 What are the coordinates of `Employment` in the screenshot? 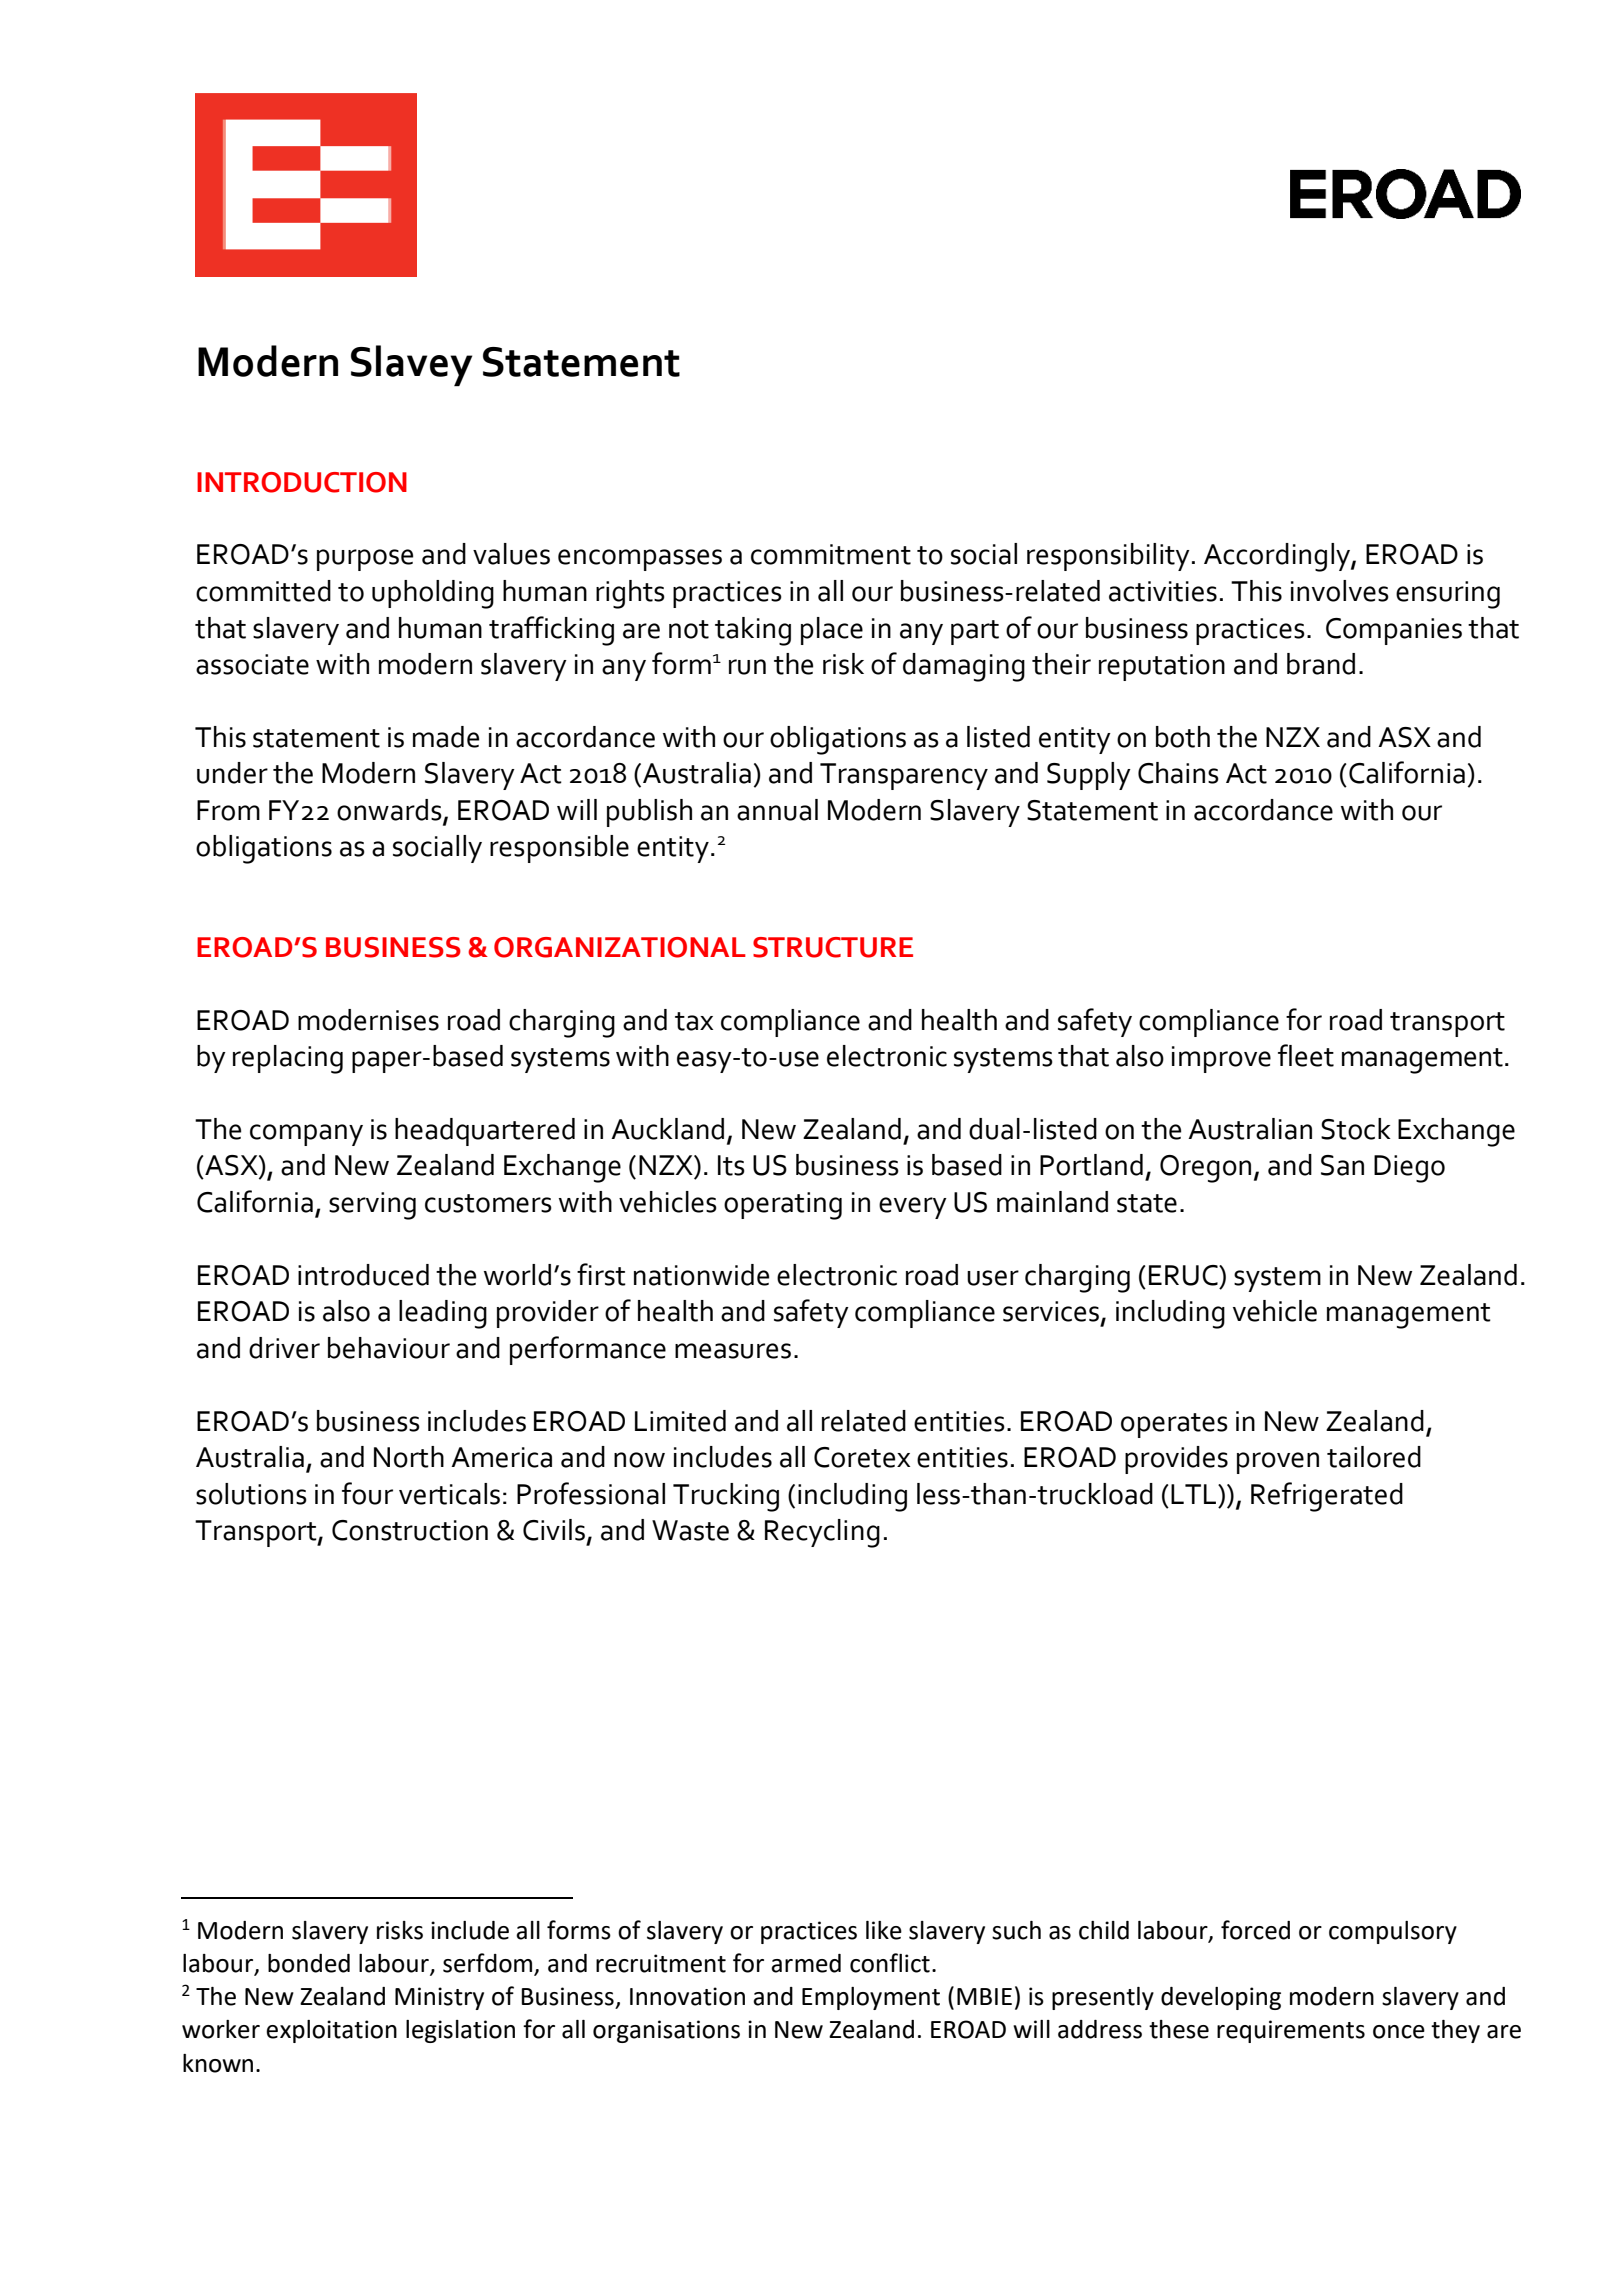 It's located at (871, 1998).
